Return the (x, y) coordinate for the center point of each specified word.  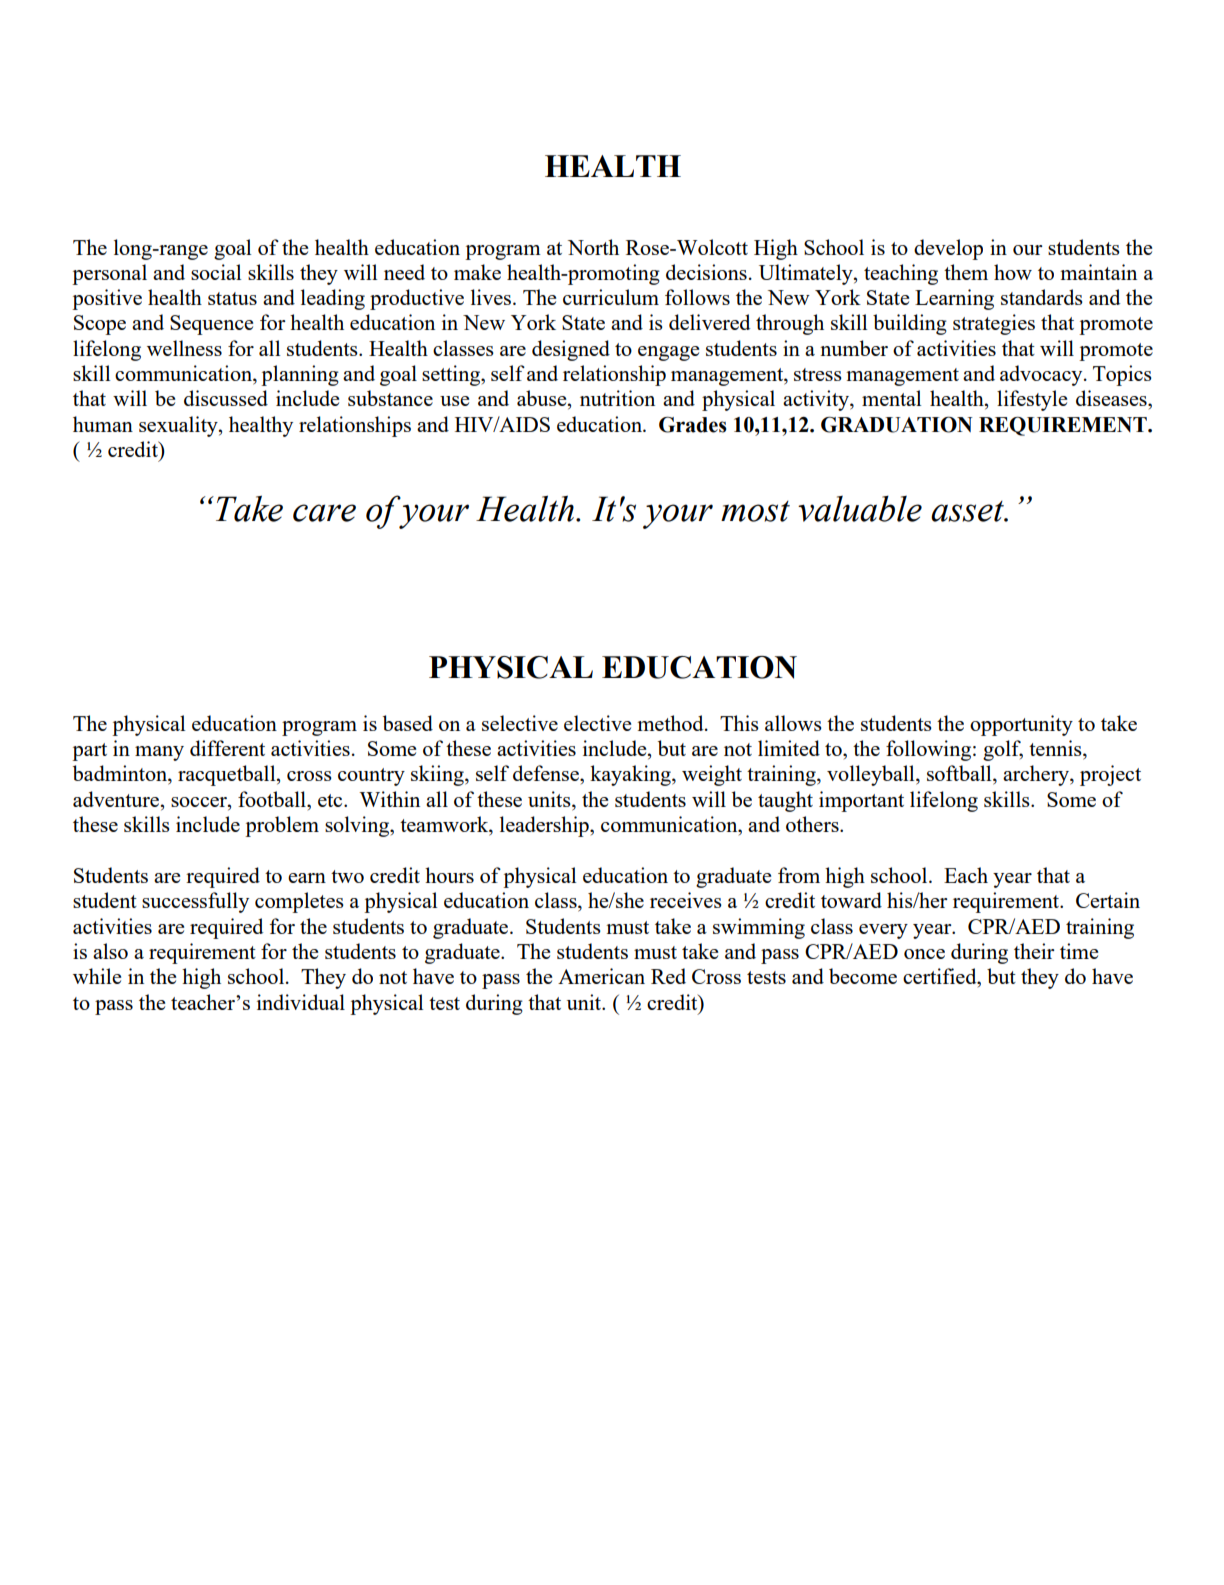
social (216, 272)
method (671, 723)
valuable (860, 509)
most (755, 511)
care (324, 513)
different (227, 748)
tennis (1056, 749)
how (1013, 272)
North (593, 247)
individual (301, 1002)
